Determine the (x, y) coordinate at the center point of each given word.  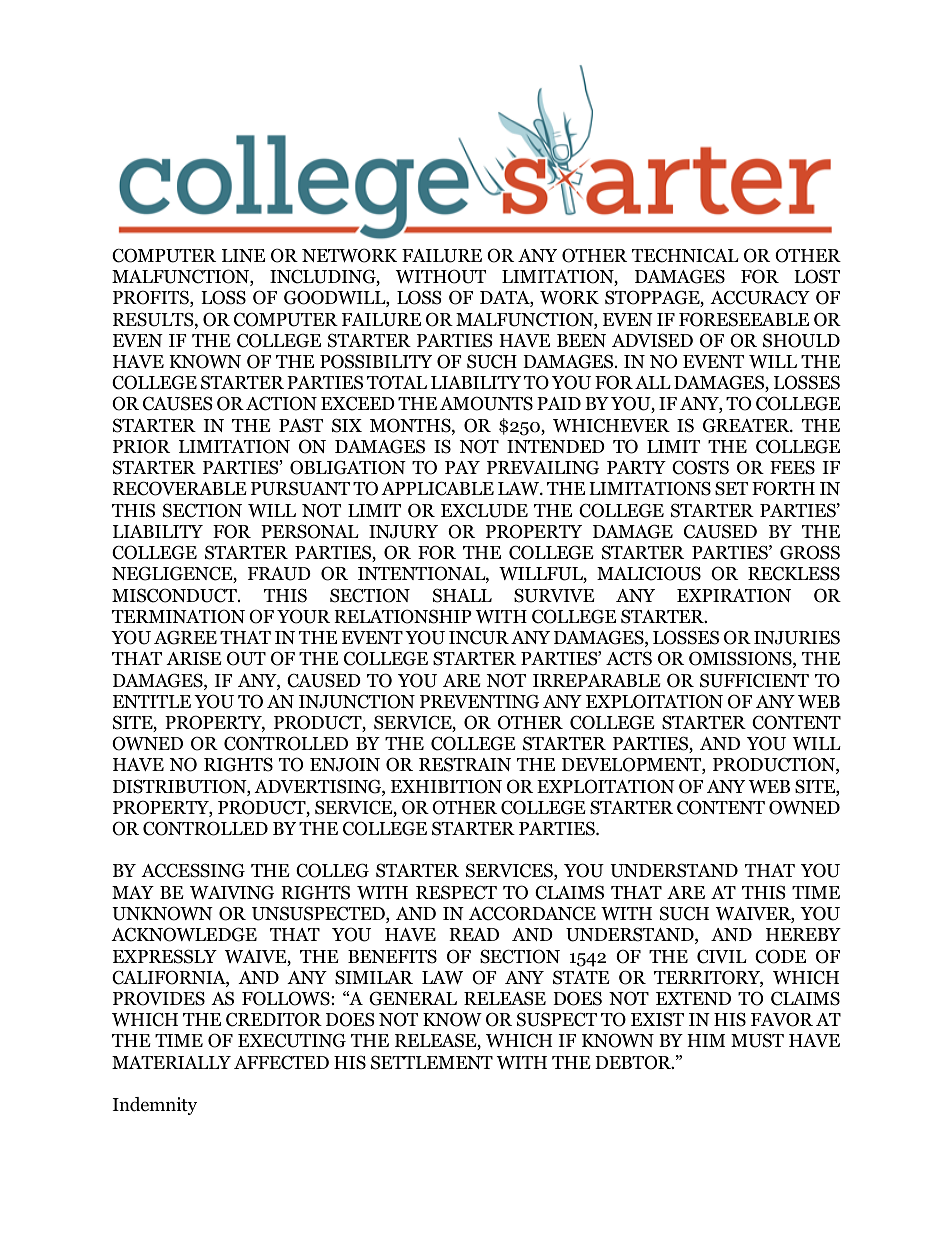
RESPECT (456, 892)
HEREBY (803, 934)
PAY (462, 467)
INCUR (479, 637)
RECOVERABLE (180, 488)
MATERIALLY (171, 1062)
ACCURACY (760, 297)
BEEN (581, 340)
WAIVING (232, 892)
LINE (243, 255)
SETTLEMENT (432, 1062)
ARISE (194, 658)
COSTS (700, 467)
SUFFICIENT (754, 680)
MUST (757, 1040)
